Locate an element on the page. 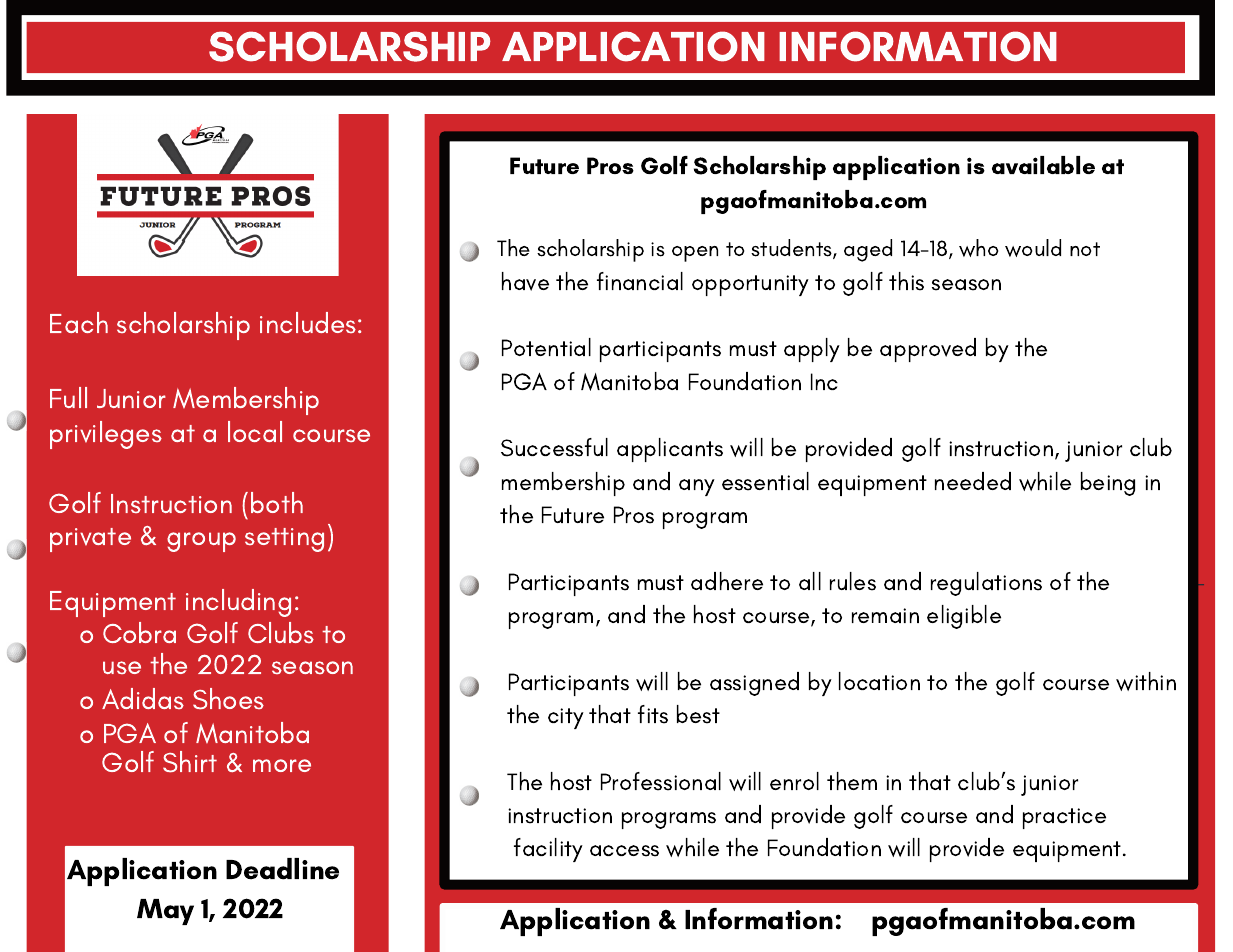  Each is located at coordinates (79, 322).
